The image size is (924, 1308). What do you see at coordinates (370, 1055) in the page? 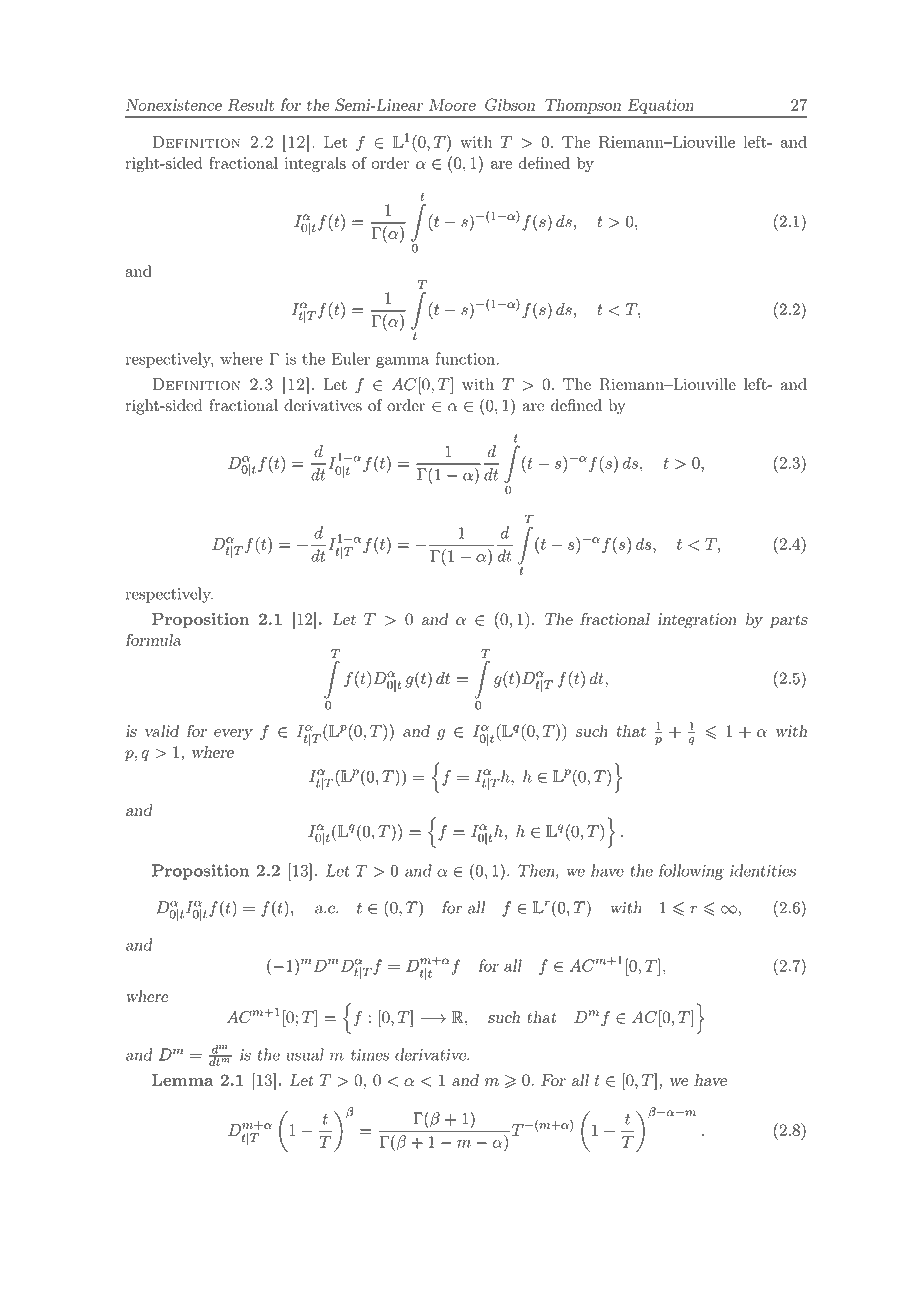
I see `times` at bounding box center [370, 1055].
